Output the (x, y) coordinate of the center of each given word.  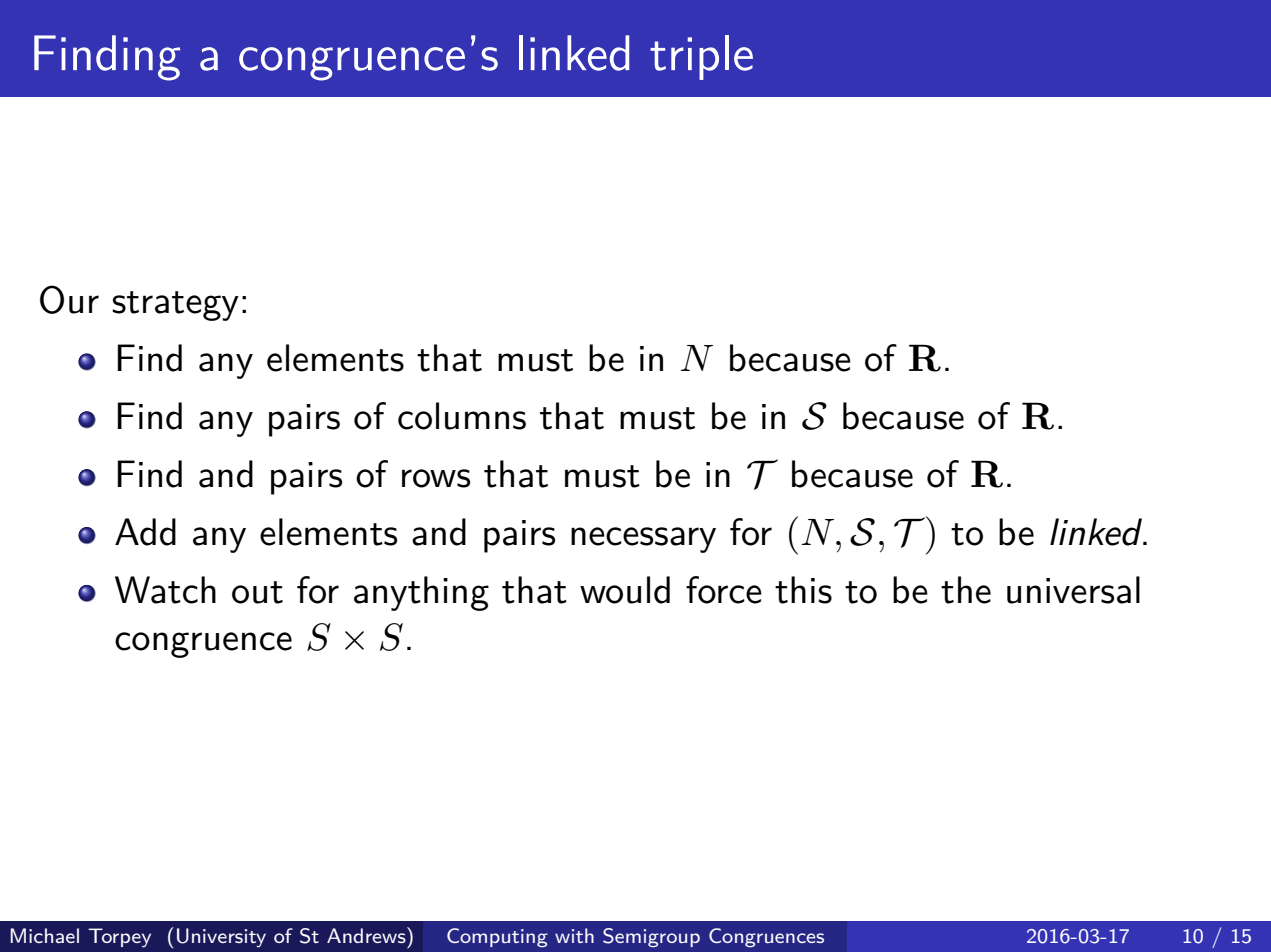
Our (69, 299)
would (625, 590)
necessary (643, 540)
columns (462, 416)
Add (145, 532)
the (966, 590)
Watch (165, 590)
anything (421, 593)
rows (436, 478)
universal (1073, 590)
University (221, 938)
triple (701, 57)
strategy (175, 306)
